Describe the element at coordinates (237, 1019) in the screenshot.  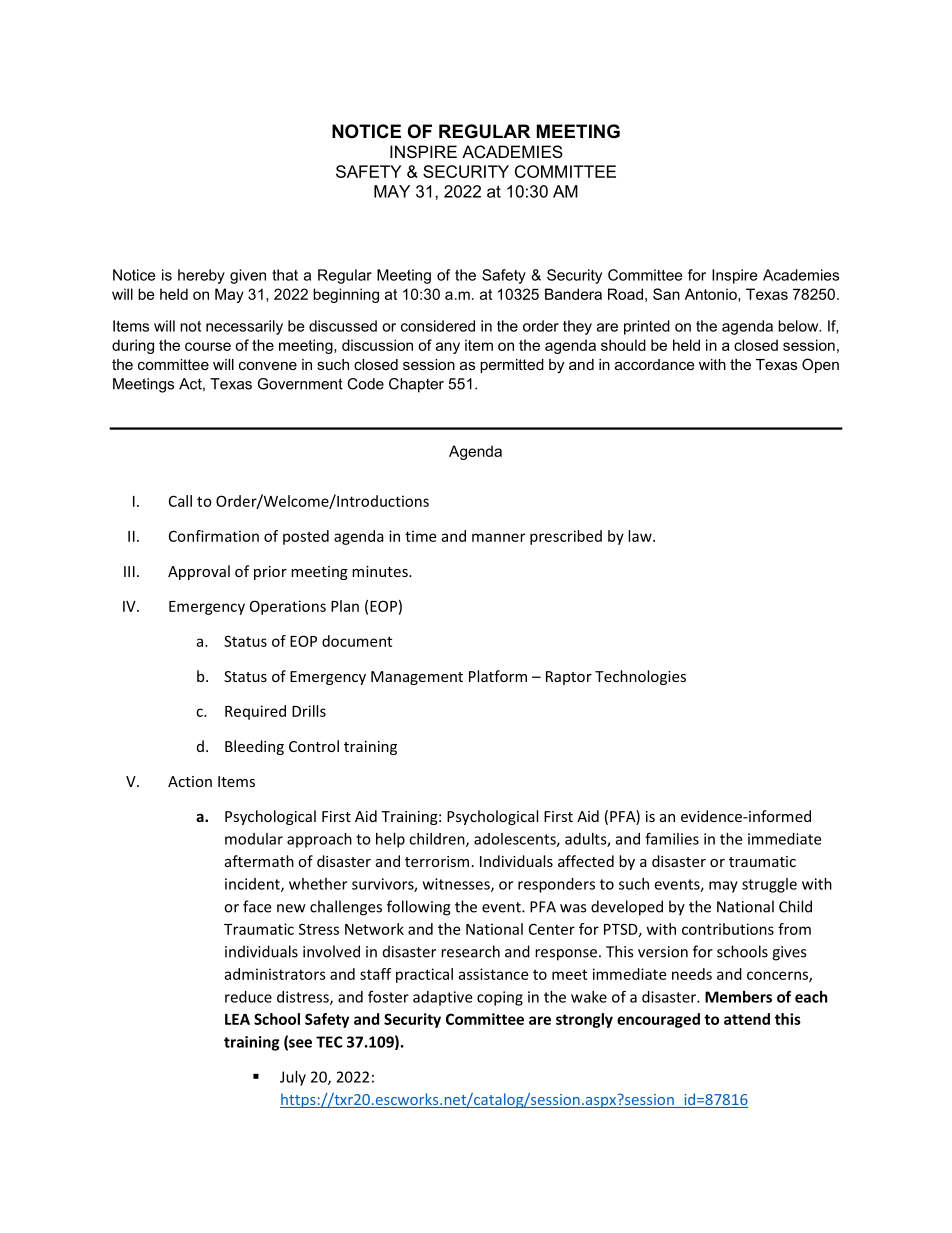
I see `LEA` at that location.
